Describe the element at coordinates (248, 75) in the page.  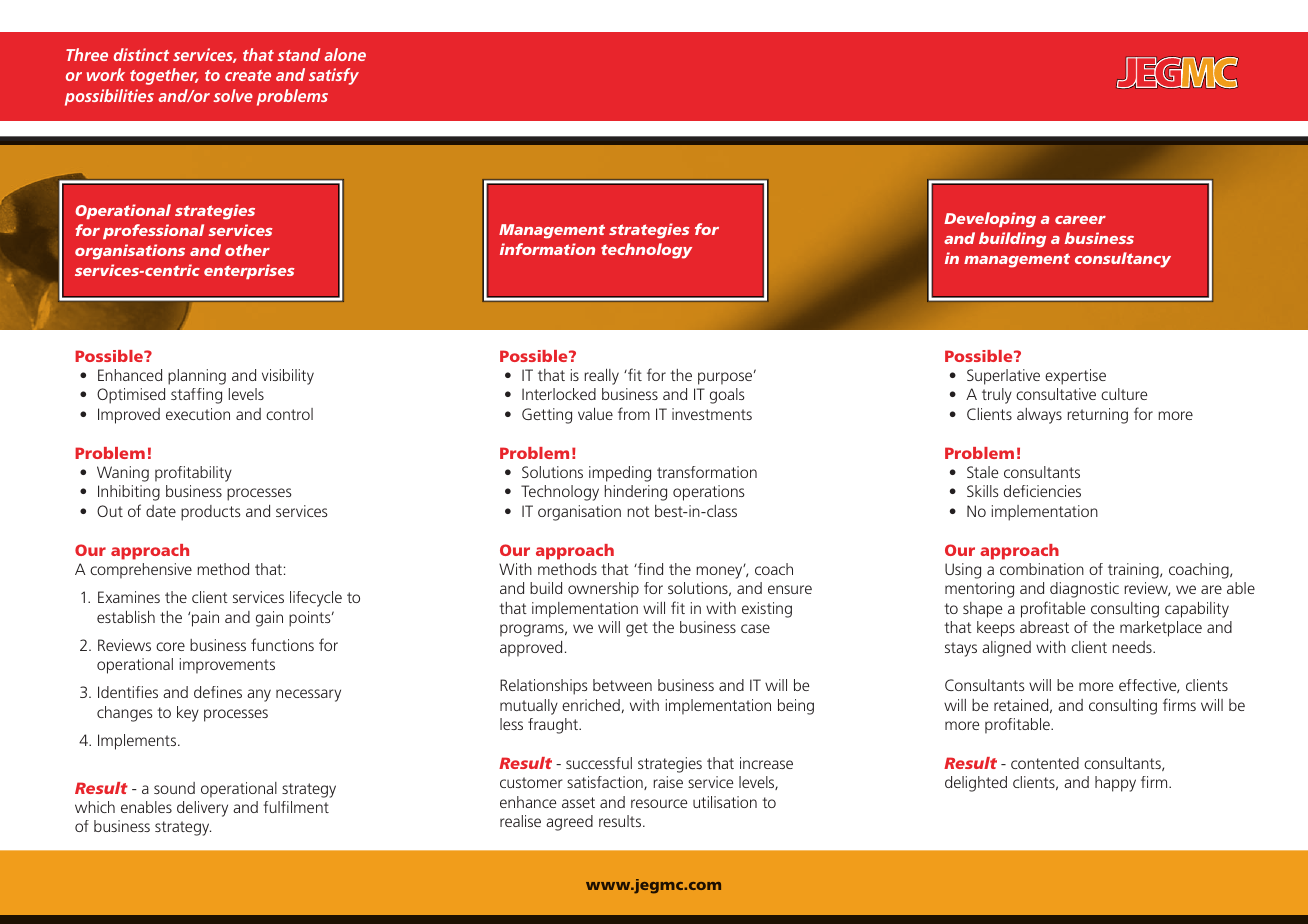
I see `create` at that location.
